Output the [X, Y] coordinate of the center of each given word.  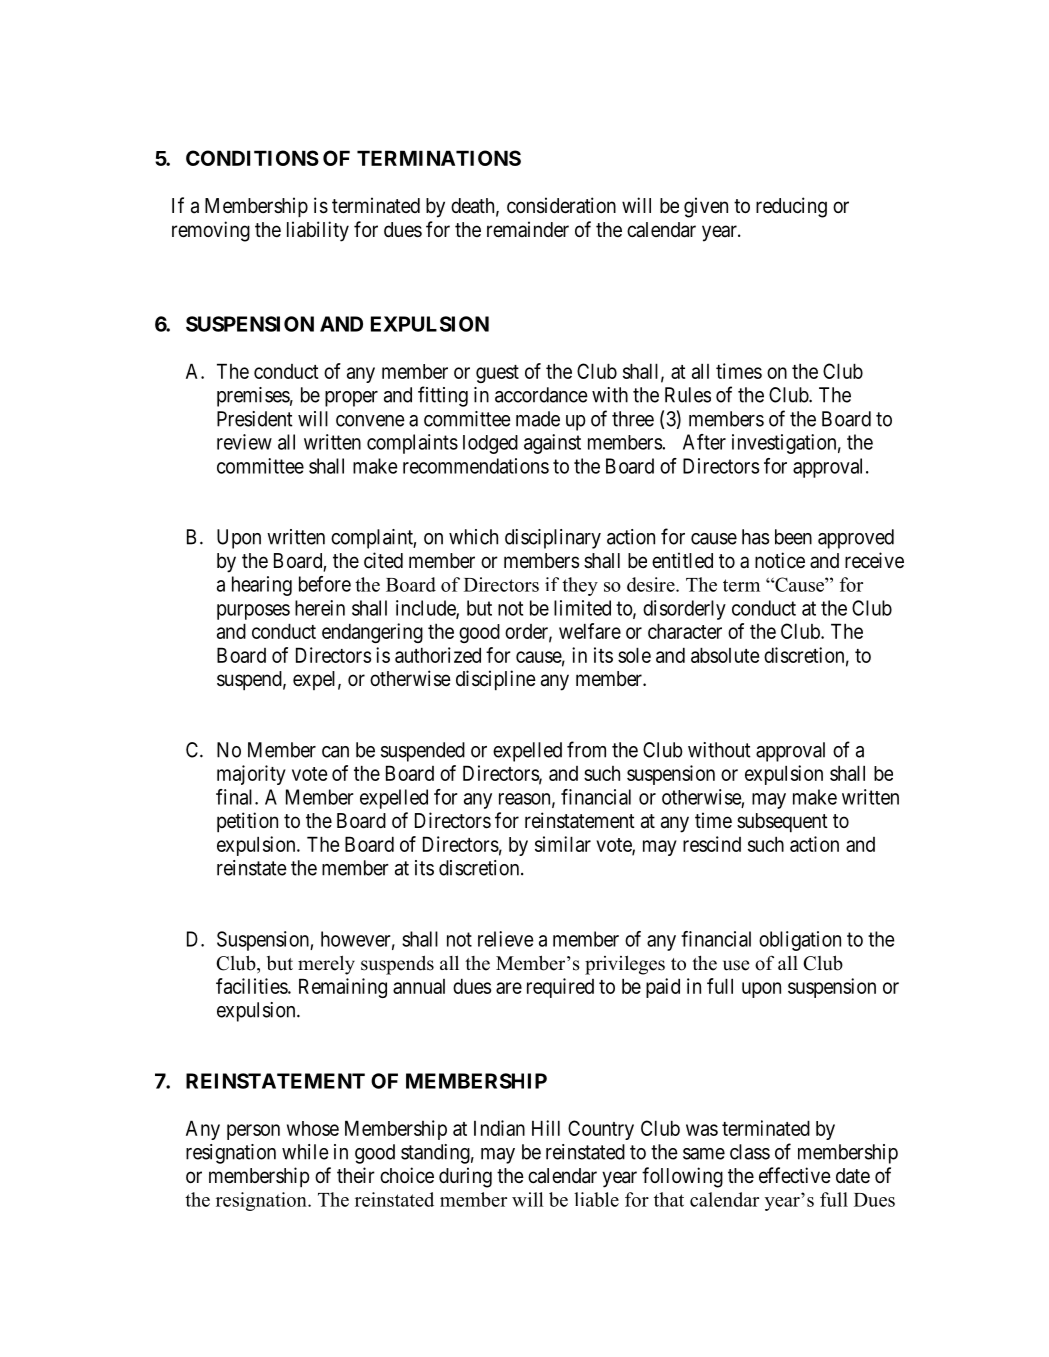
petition [247, 822]
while [305, 1152]
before [325, 584]
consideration [561, 205]
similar [563, 844]
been [793, 537]
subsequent [782, 823]
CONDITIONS [252, 158]
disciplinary [553, 539]
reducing [791, 207]
